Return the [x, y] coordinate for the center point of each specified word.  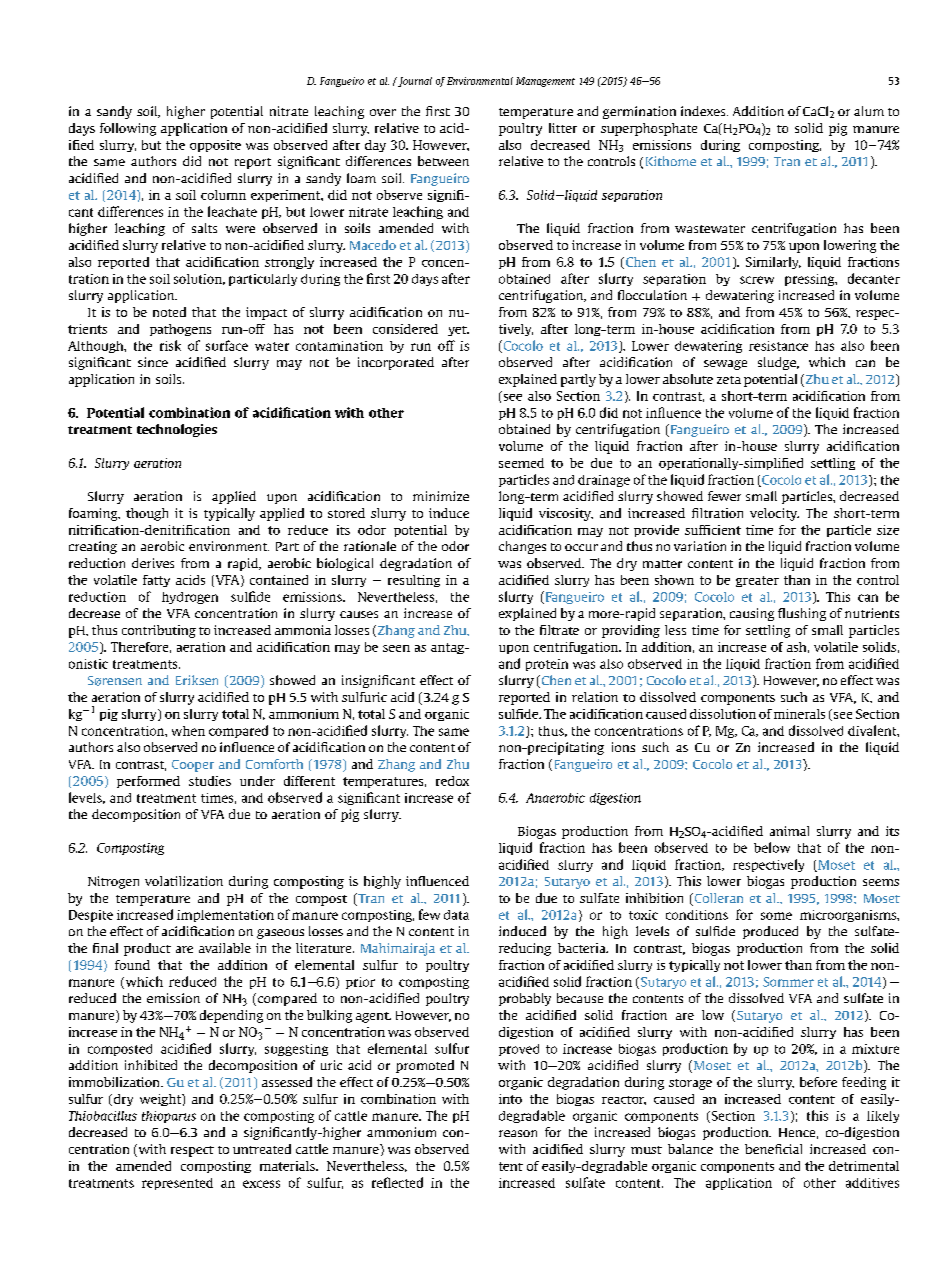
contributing [159, 631]
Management [545, 82]
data [456, 915]
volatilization [184, 881]
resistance [778, 346]
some [776, 916]
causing [752, 614]
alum [869, 111]
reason [518, 1133]
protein [547, 665]
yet [458, 331]
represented [177, 1184]
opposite [215, 146]
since [153, 362]
